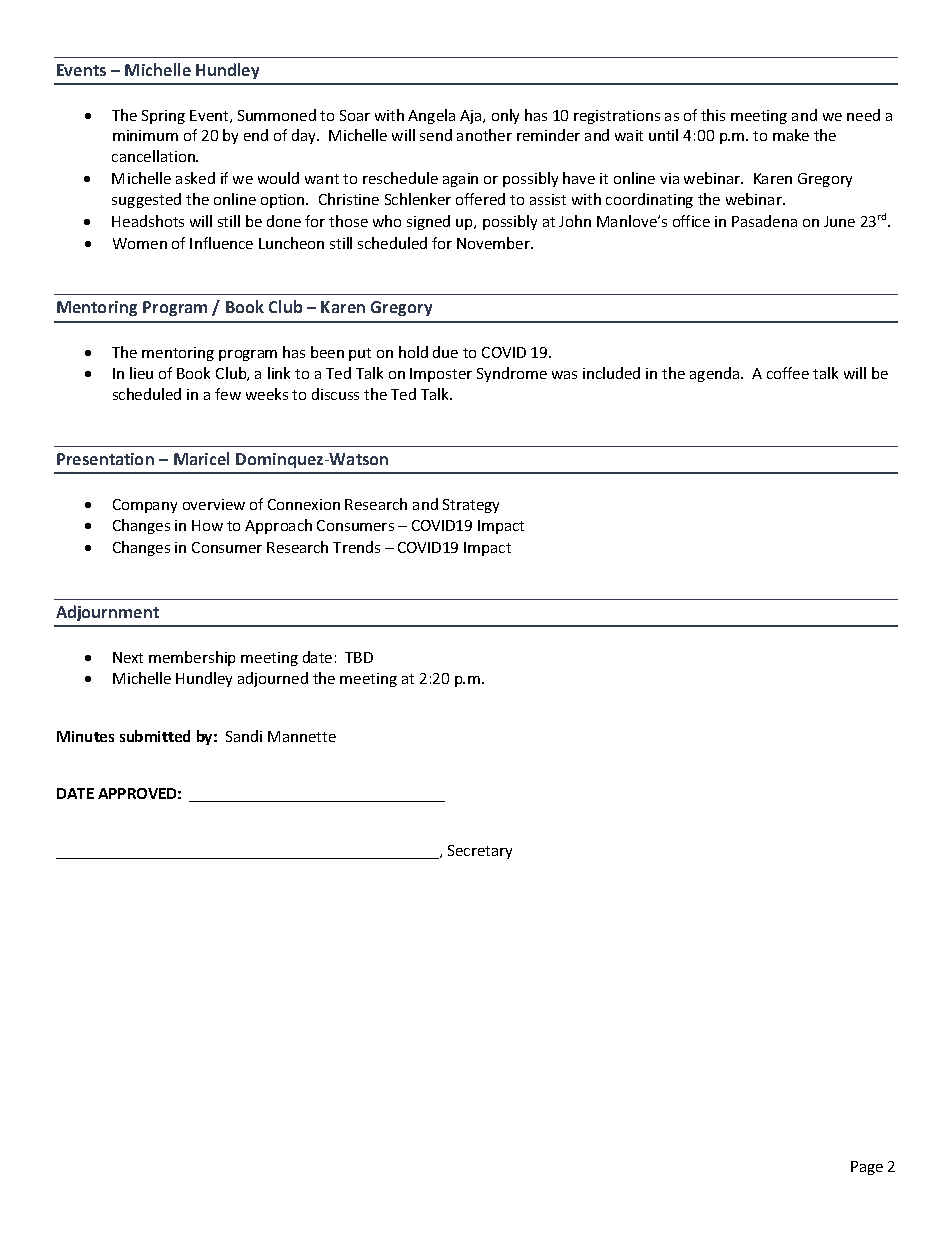 The height and width of the screenshot is (1233, 952). Describe the element at coordinates (192, 658) in the screenshot. I see `membership` at that location.
